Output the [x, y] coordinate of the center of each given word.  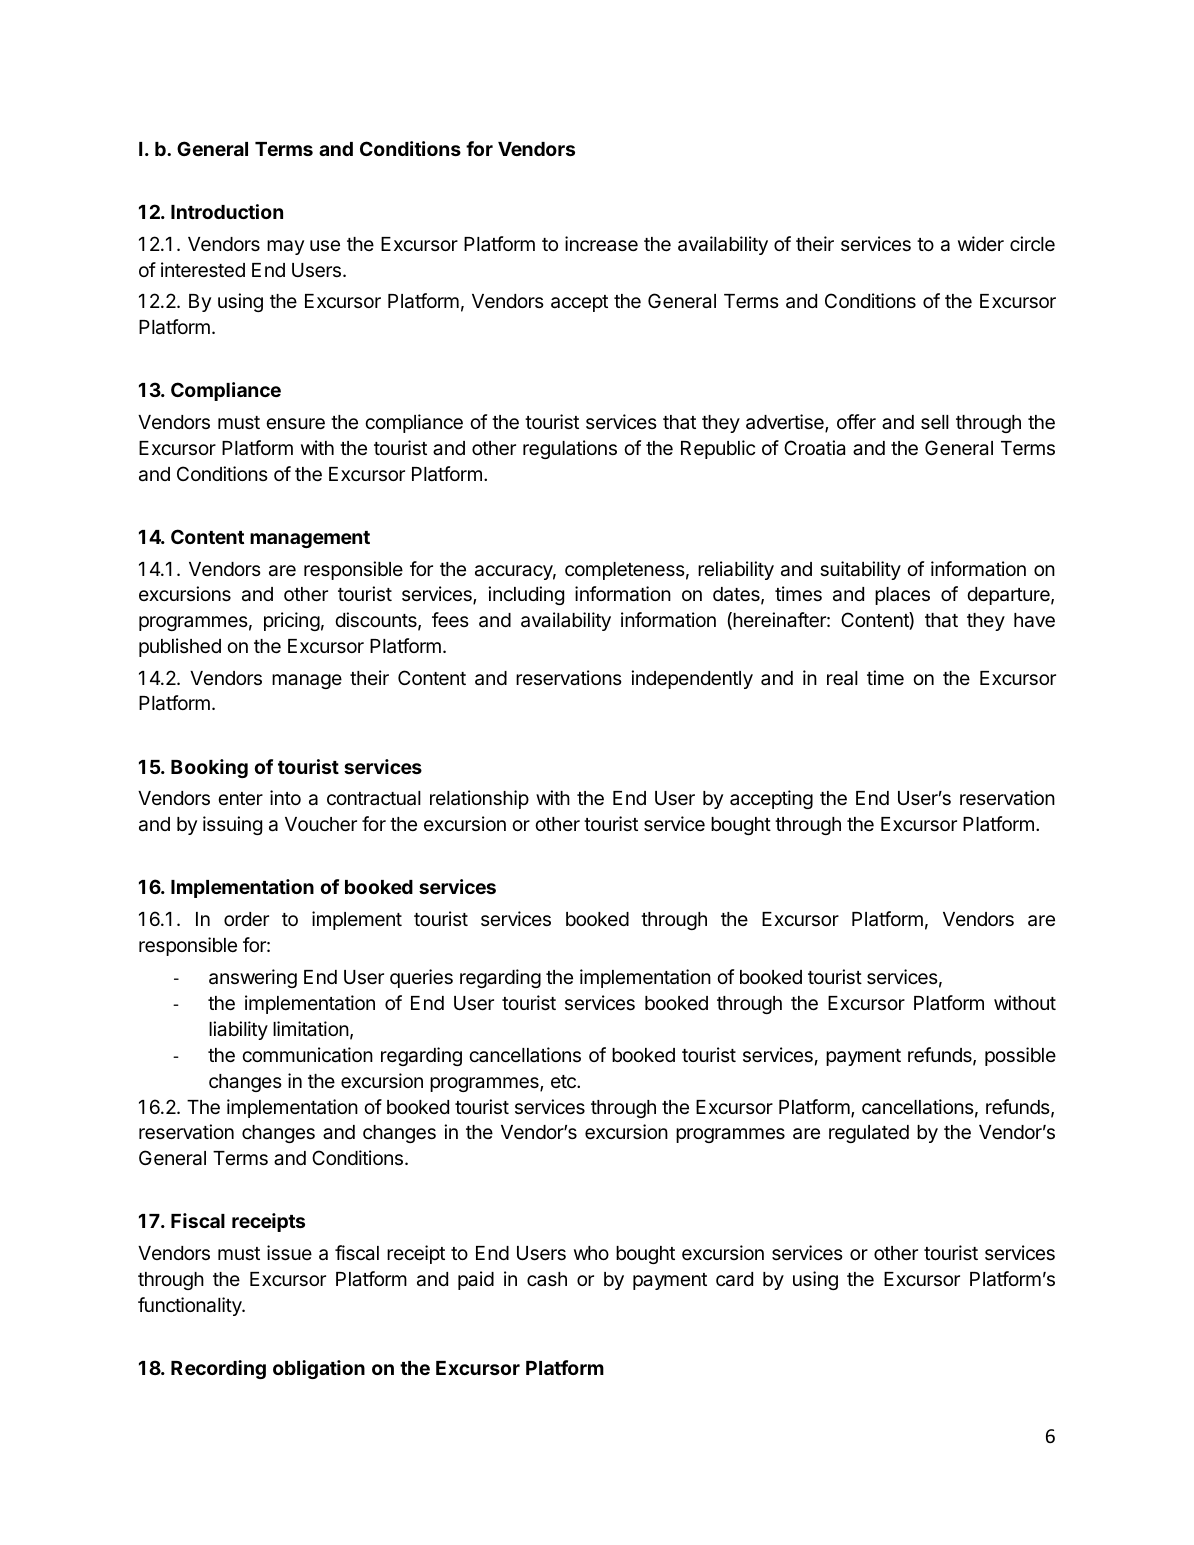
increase [601, 243]
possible [1020, 1056]
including [526, 595]
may [285, 247]
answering [253, 978]
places [902, 596]
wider [981, 243]
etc [564, 1081]
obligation [319, 1369]
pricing [292, 621]
